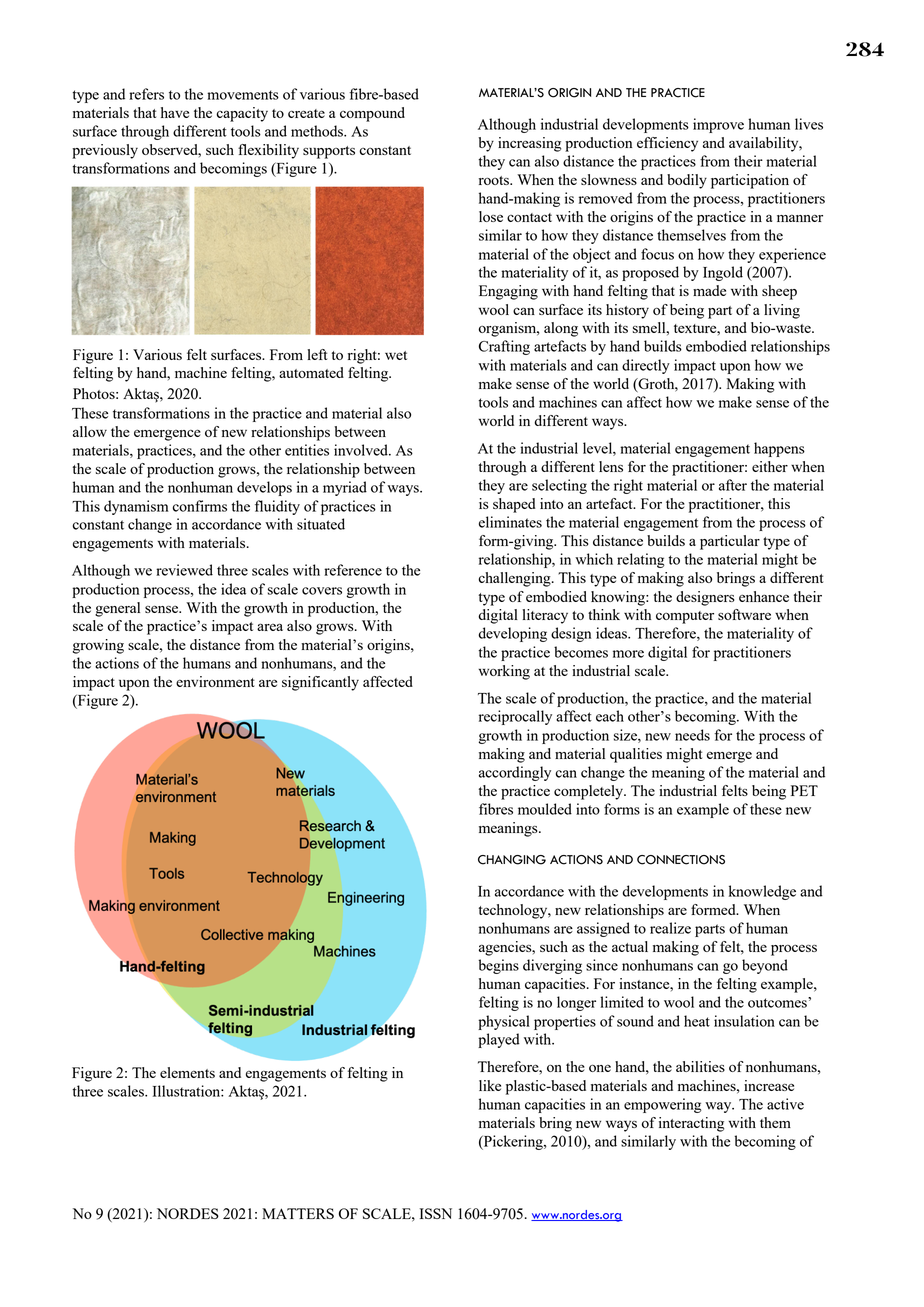 The image size is (924, 1307). Describe the element at coordinates (718, 125) in the document. I see `improve` at that location.
